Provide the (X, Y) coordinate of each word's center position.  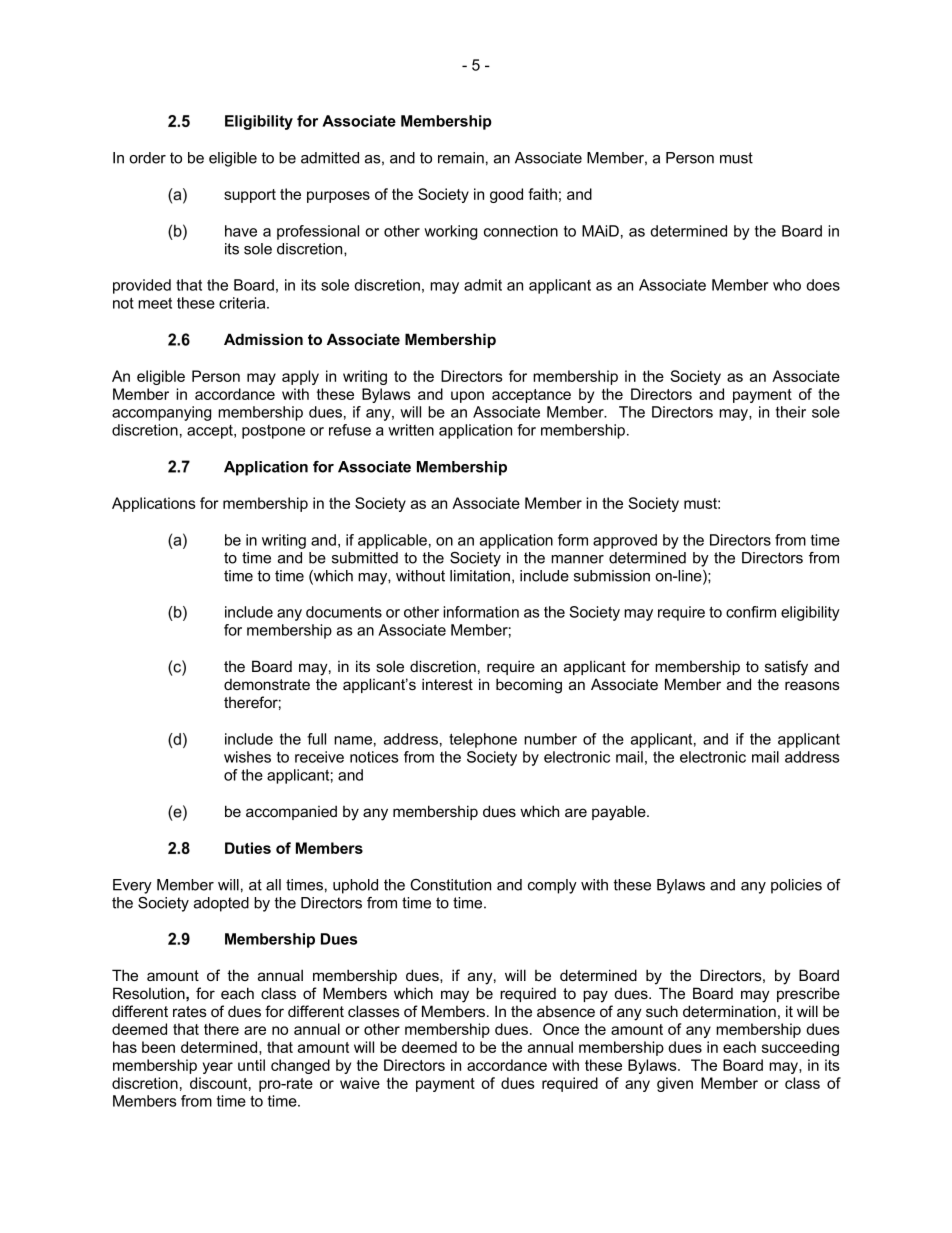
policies (796, 886)
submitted (365, 558)
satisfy (786, 668)
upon (467, 397)
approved (625, 541)
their (791, 412)
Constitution (450, 885)
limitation (480, 576)
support (250, 196)
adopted (221, 904)
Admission (263, 339)
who (787, 285)
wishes (247, 757)
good (506, 195)
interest (447, 684)
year (218, 1068)
